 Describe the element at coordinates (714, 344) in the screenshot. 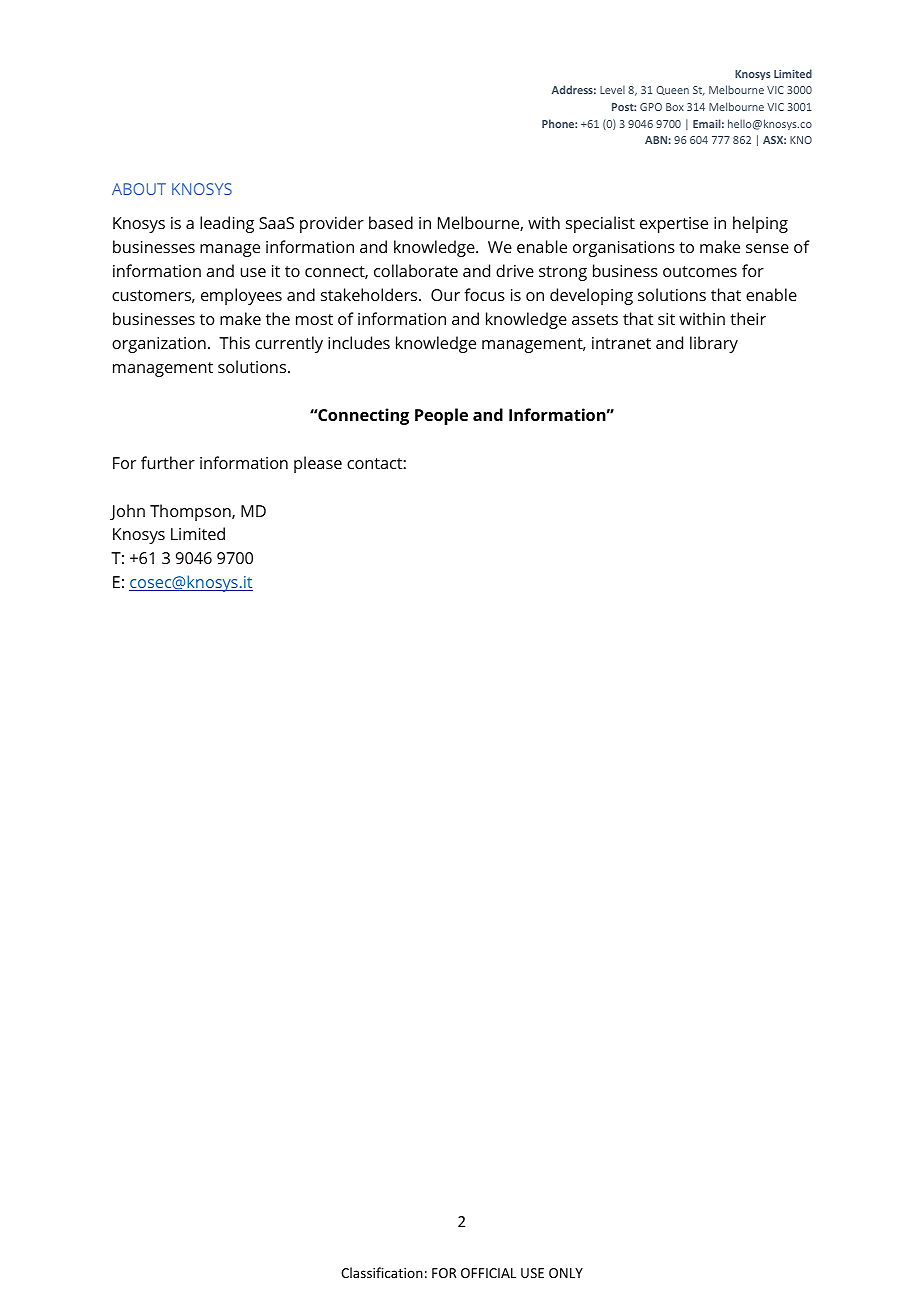

I see `library` at that location.
